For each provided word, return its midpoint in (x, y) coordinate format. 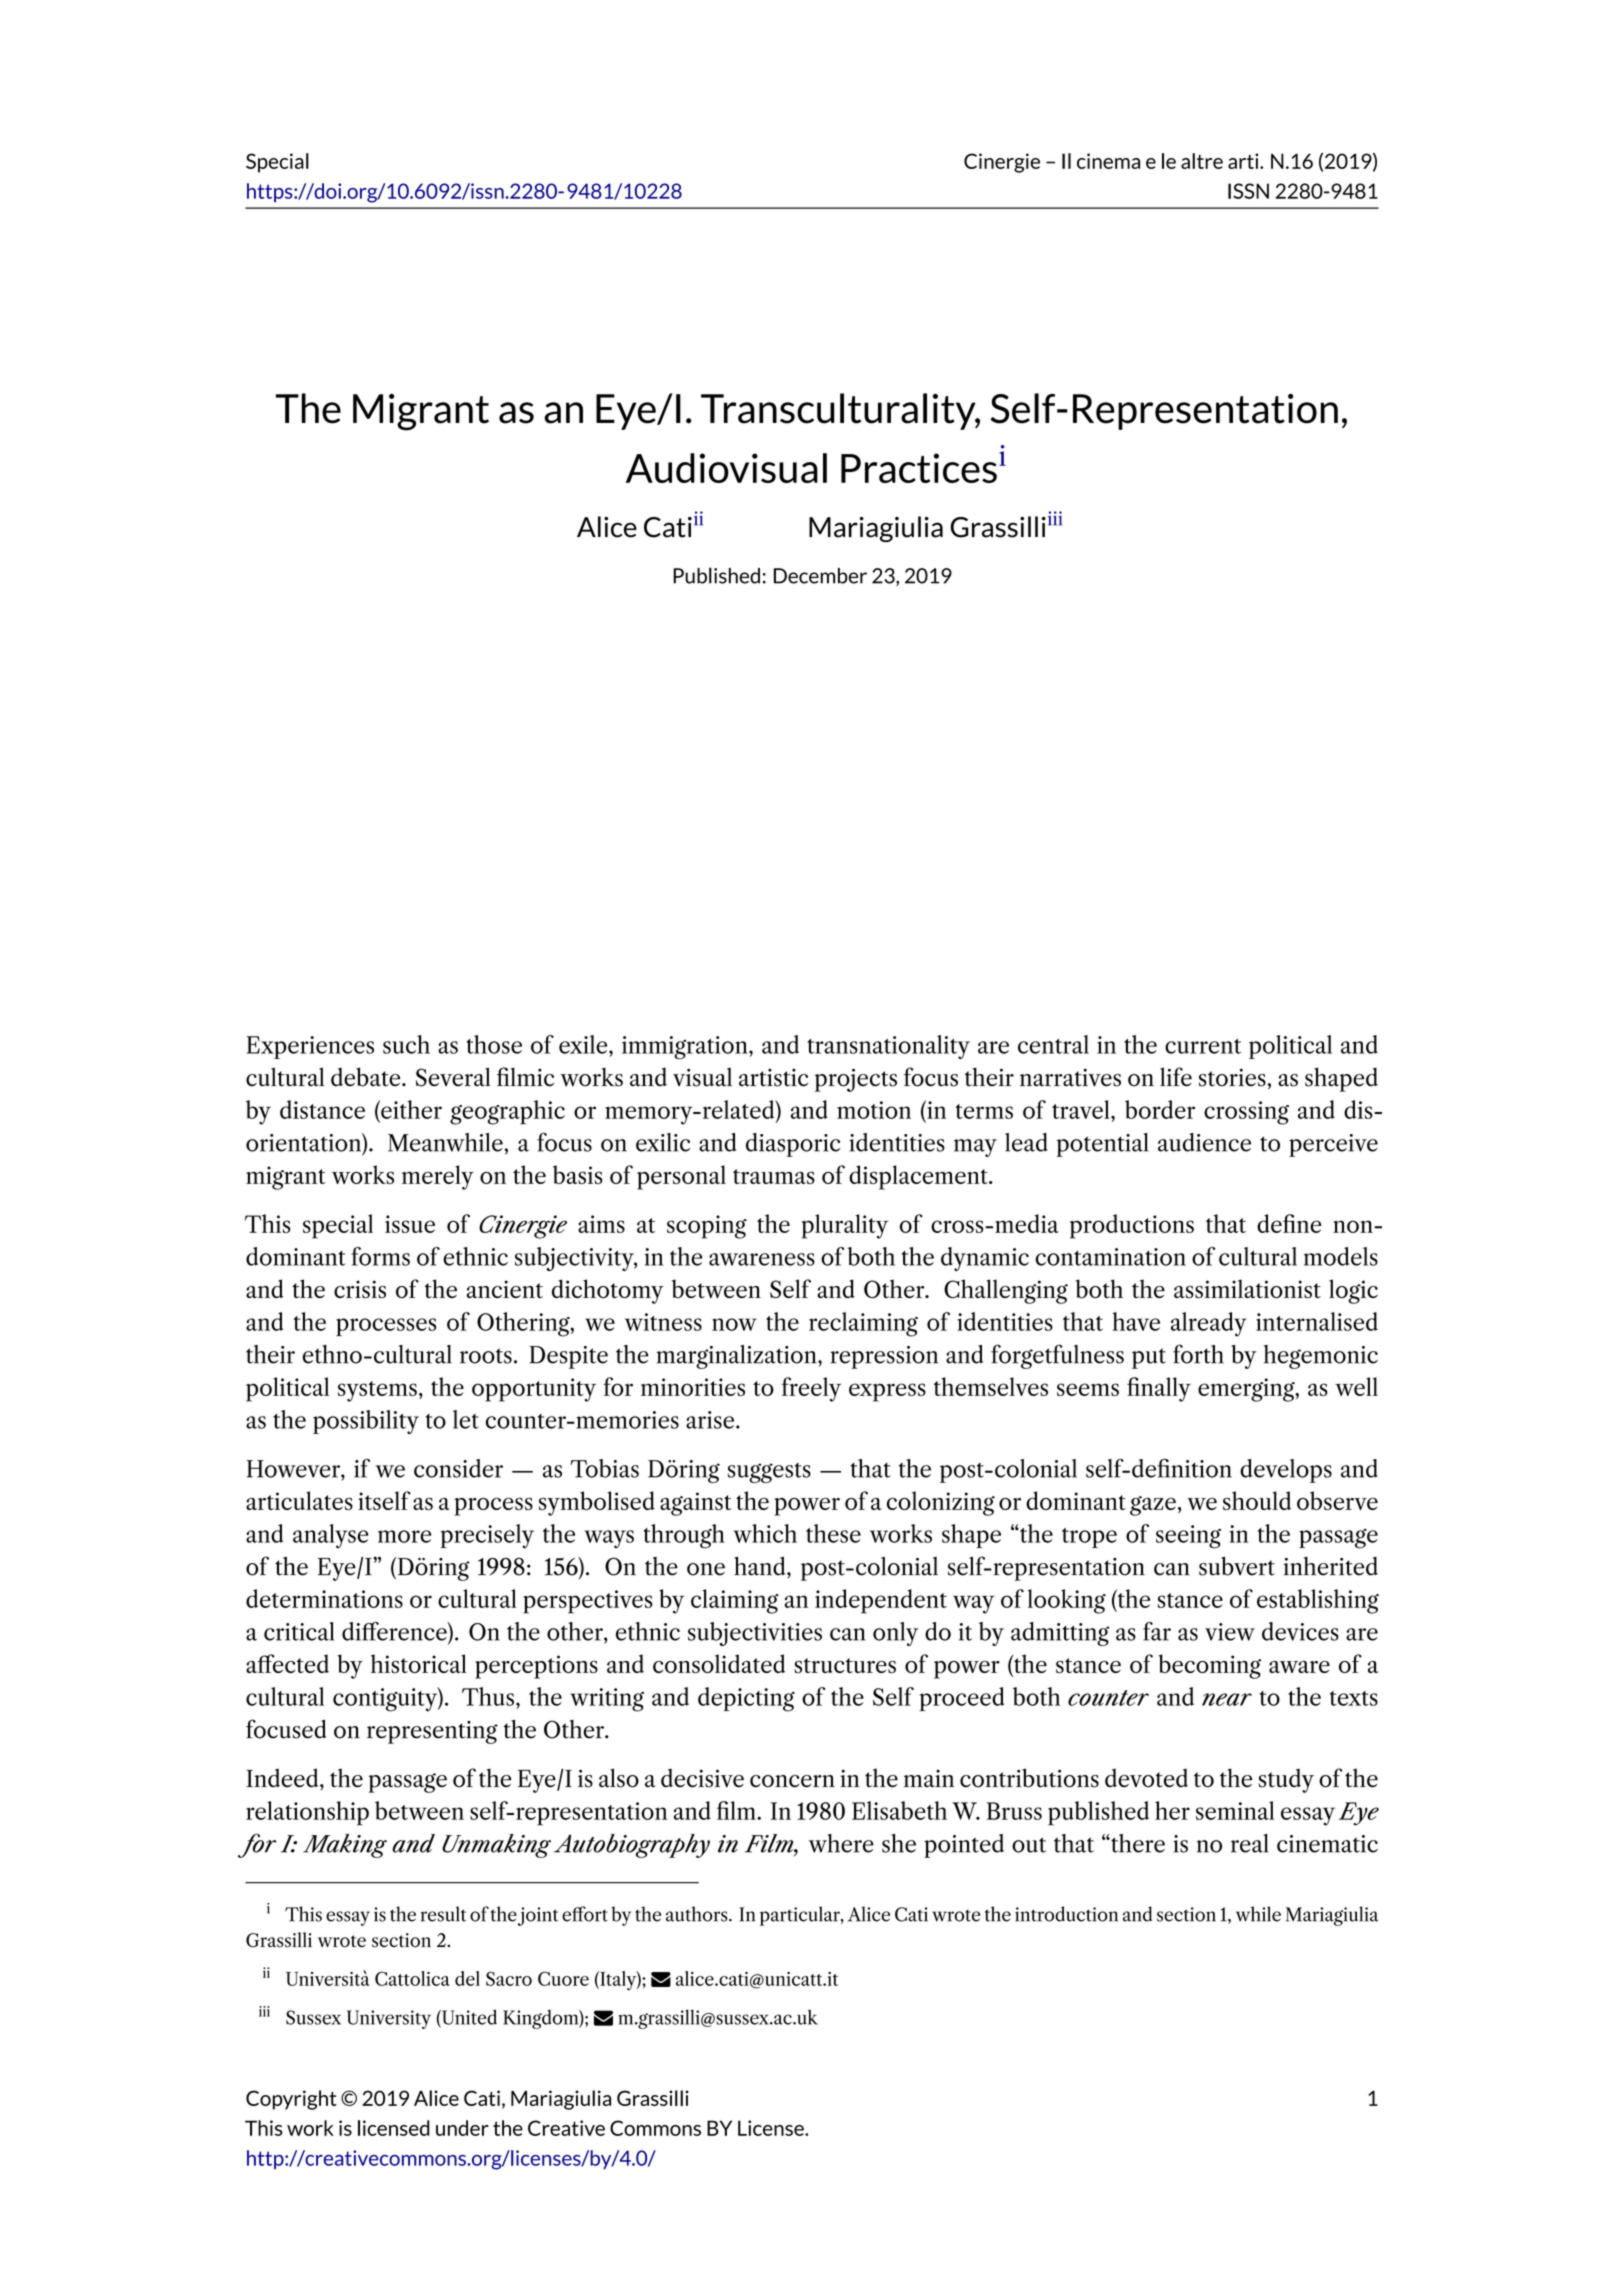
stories (1232, 1077)
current (1203, 1046)
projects (856, 1080)
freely (811, 1389)
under (462, 2128)
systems (377, 1391)
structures (845, 1665)
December (820, 576)
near (1227, 1699)
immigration (686, 1048)
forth (1198, 1354)
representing (432, 1732)
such (406, 1044)
